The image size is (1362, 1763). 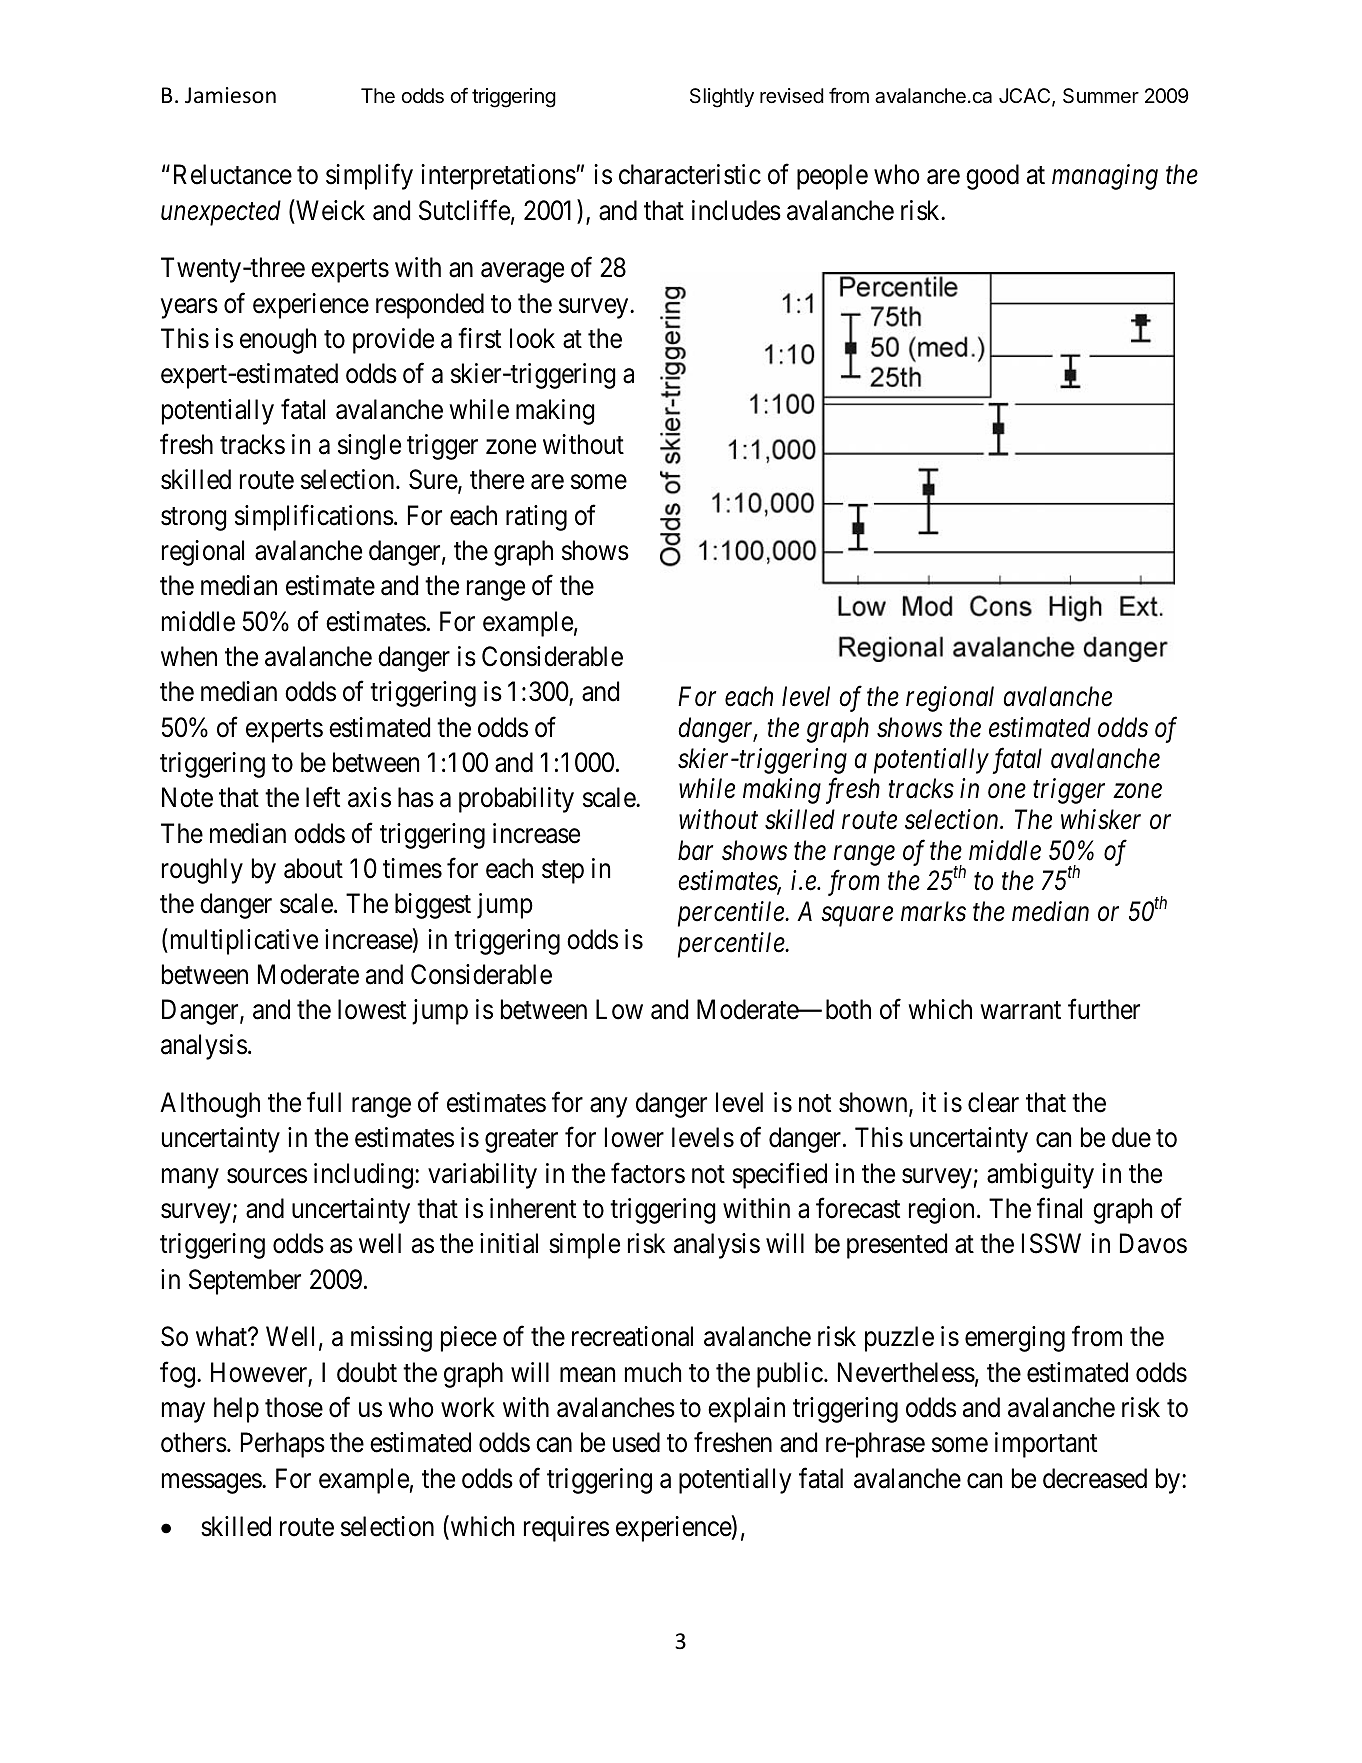 I want to click on lower, so click(x=634, y=1137).
